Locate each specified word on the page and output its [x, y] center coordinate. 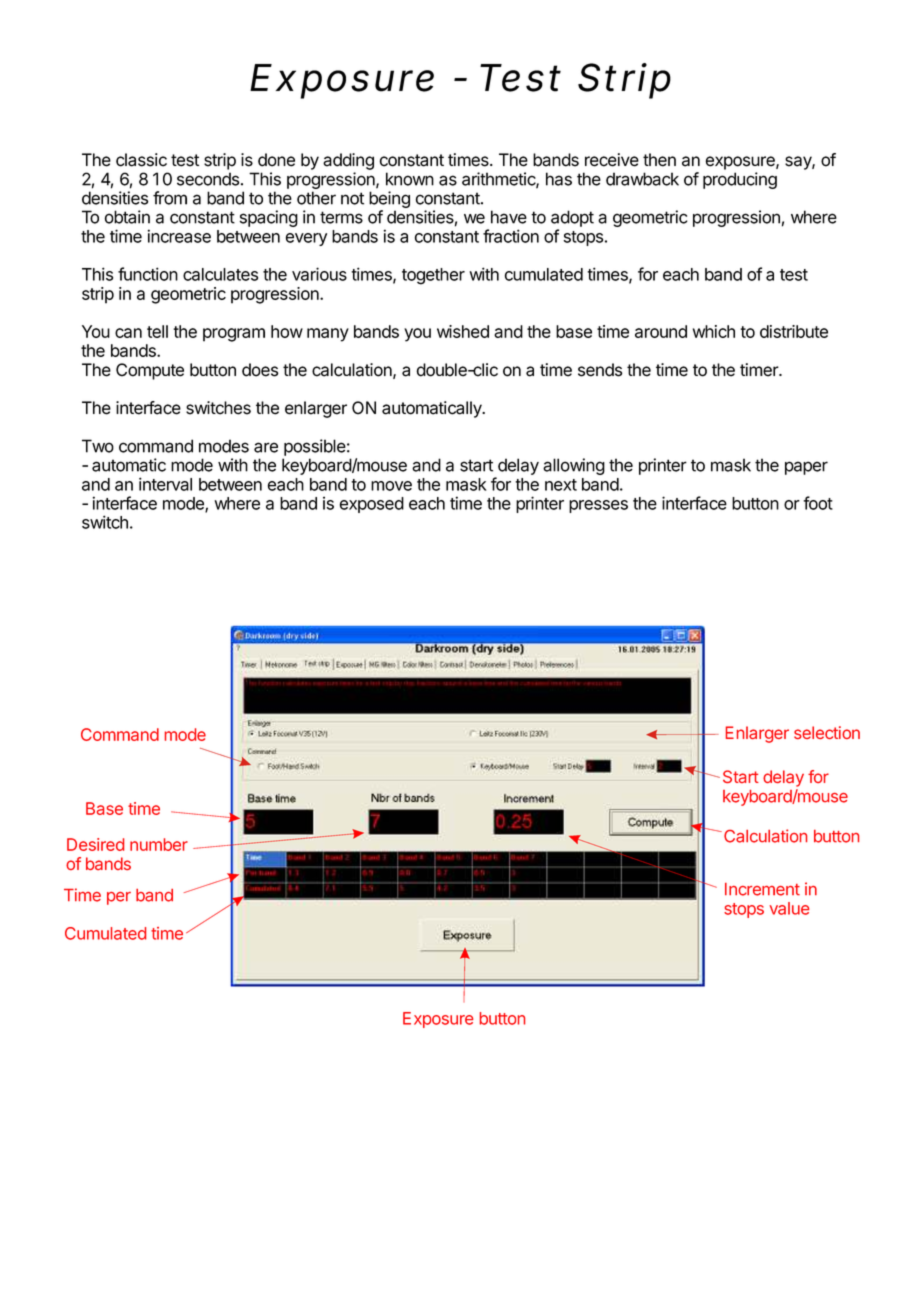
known [410, 179]
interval [165, 484]
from [170, 198]
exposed [372, 505]
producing [740, 180]
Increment [762, 889]
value [789, 908]
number [159, 844]
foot [818, 503]
